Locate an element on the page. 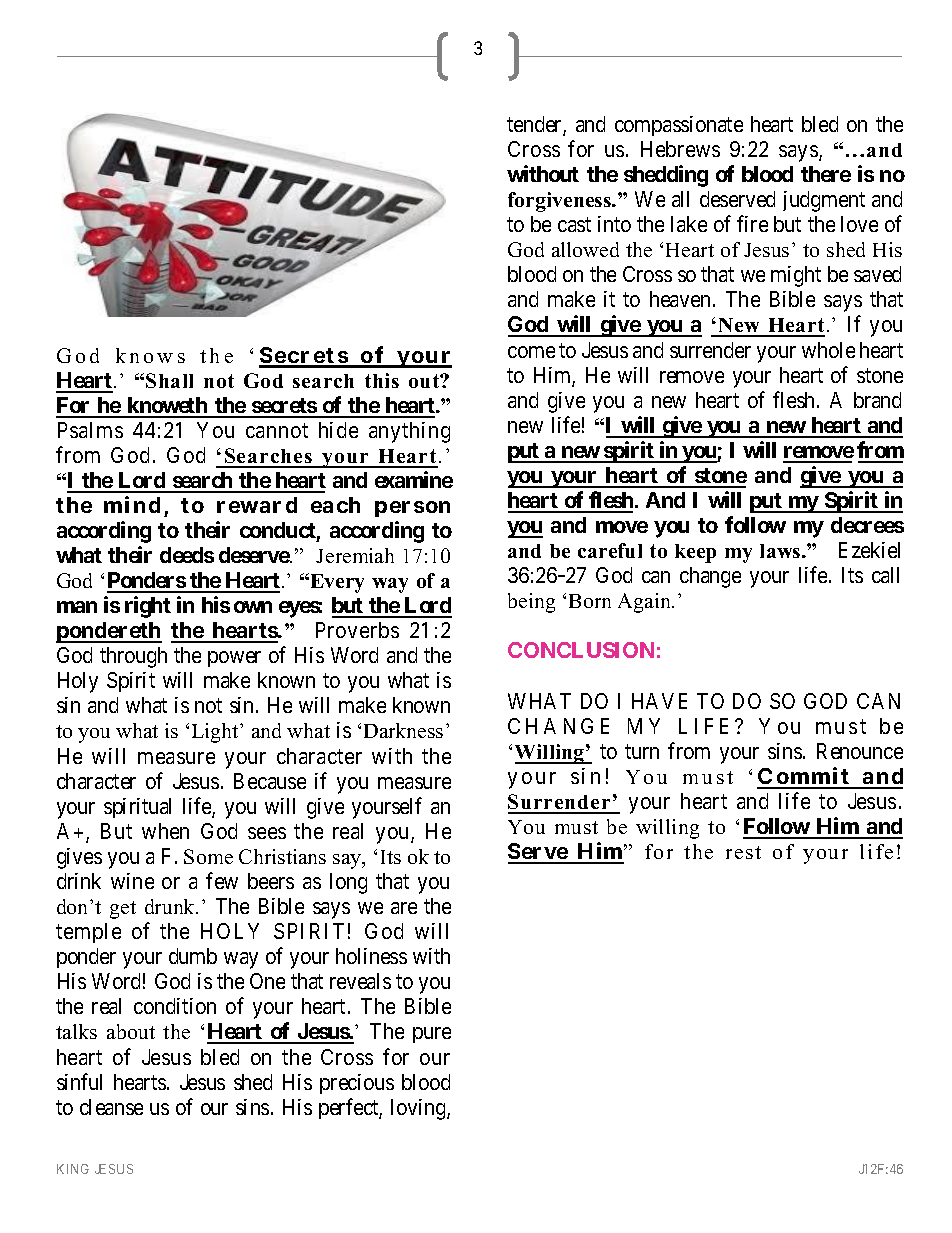 Image resolution: width=952 pixels, height=1233 pixels. cleanse is located at coordinates (111, 1107).
